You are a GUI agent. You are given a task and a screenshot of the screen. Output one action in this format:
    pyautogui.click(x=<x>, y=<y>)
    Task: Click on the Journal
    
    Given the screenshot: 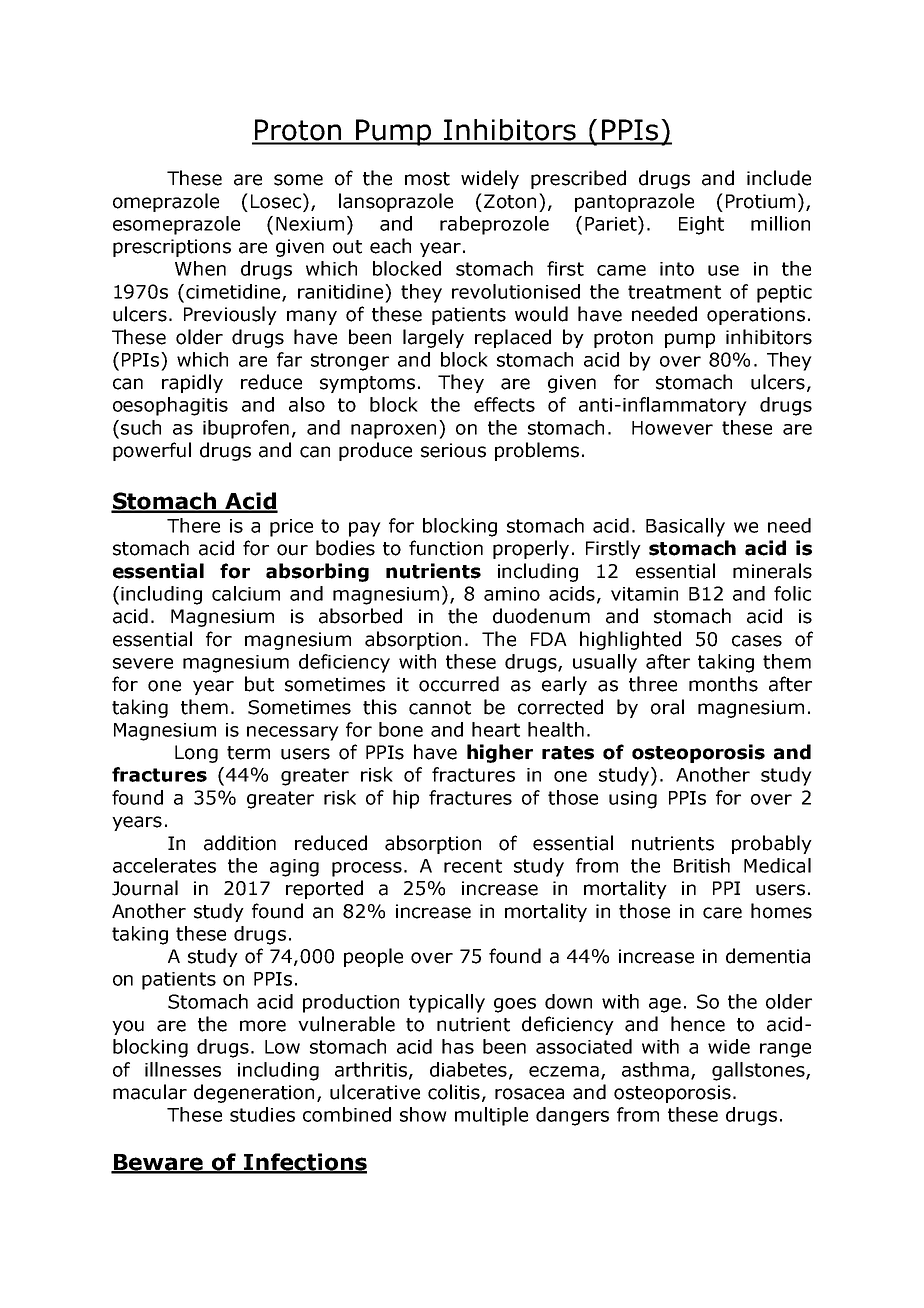 What is the action you would take?
    pyautogui.click(x=145, y=888)
